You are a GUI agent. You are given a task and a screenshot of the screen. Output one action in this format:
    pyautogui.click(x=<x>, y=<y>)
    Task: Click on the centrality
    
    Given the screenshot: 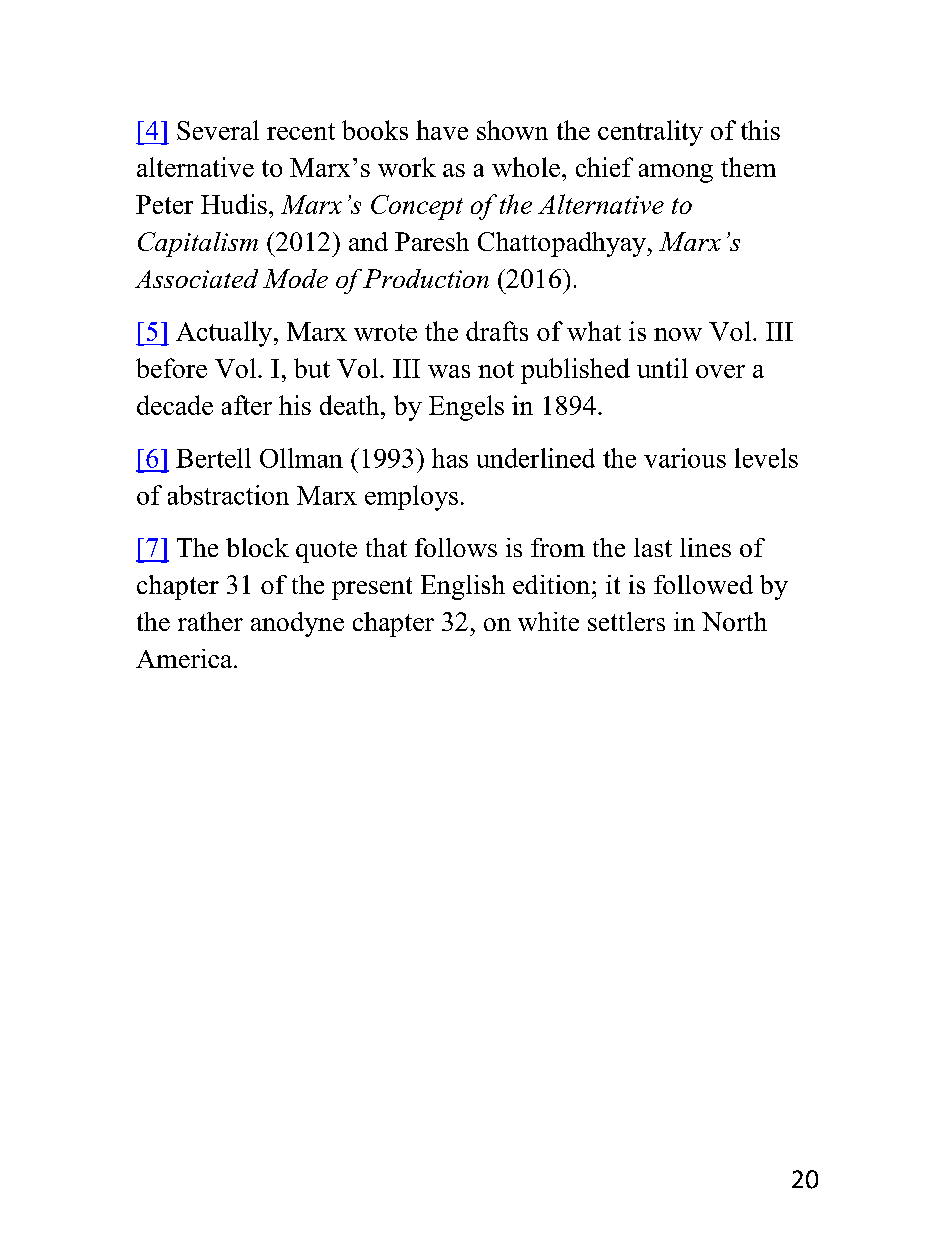 What is the action you would take?
    pyautogui.click(x=650, y=133)
